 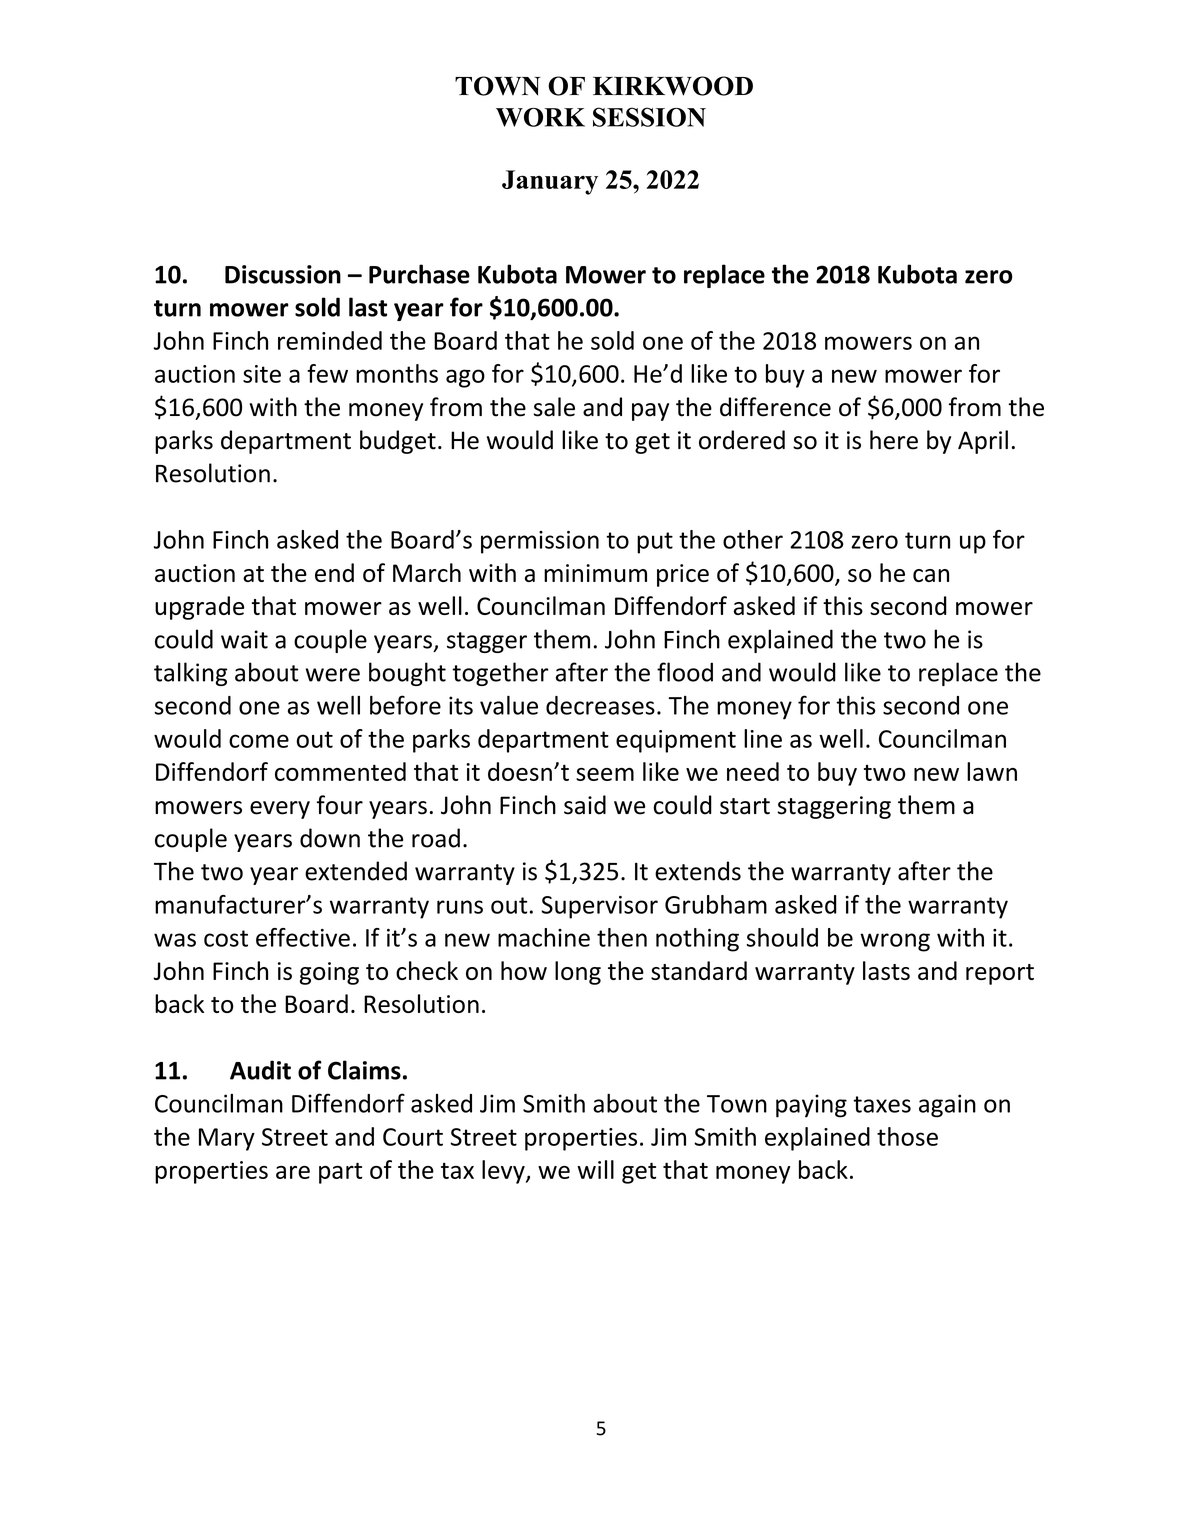 I want to click on here, so click(x=894, y=440).
